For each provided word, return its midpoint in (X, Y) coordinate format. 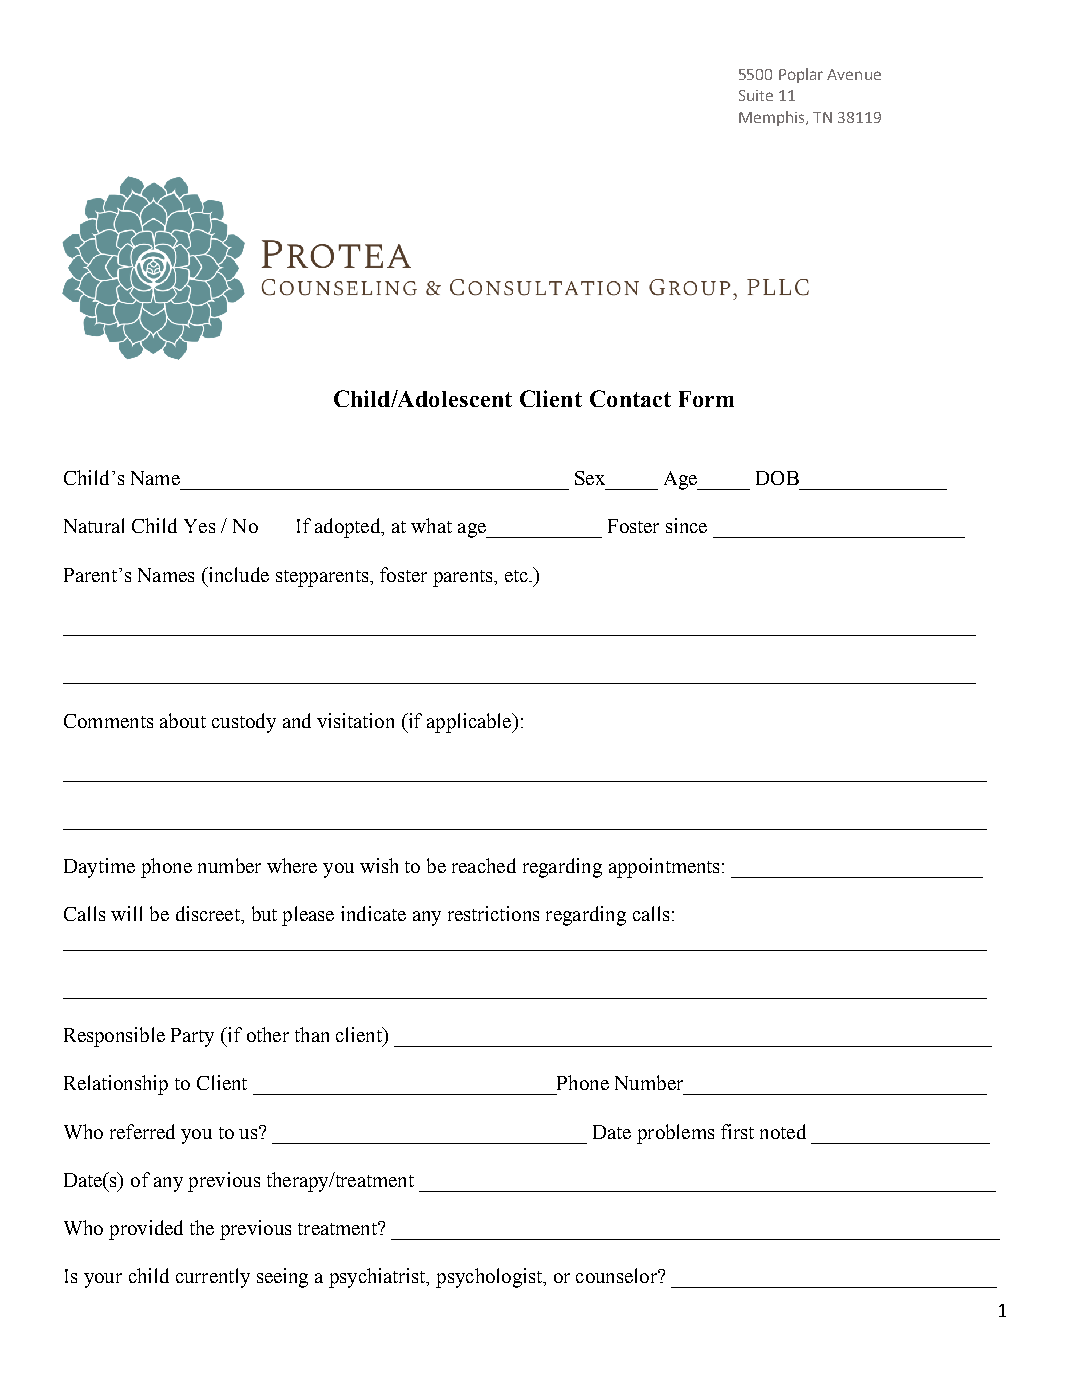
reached (484, 865)
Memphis (773, 118)
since (686, 525)
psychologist (490, 1278)
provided (146, 1230)
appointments (664, 868)
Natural (94, 525)
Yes (199, 526)
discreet (209, 913)
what (431, 525)
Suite (756, 95)
